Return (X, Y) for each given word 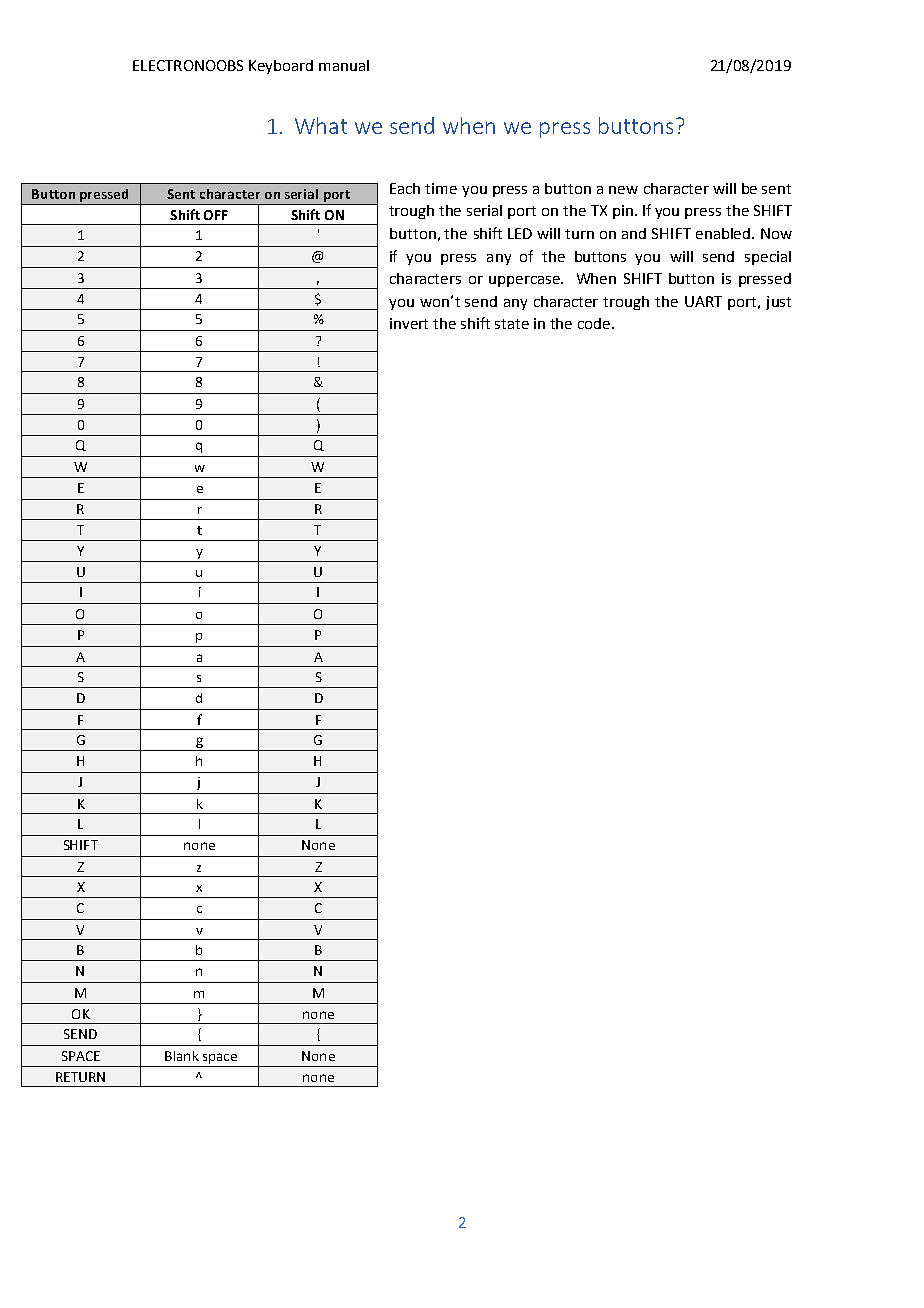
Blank (182, 1056)
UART (703, 301)
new (623, 190)
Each (405, 188)
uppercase (525, 281)
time (441, 188)
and (634, 233)
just (778, 303)
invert (409, 323)
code (595, 323)
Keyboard (281, 67)
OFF (216, 215)
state (512, 324)
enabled (724, 233)
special (768, 258)
